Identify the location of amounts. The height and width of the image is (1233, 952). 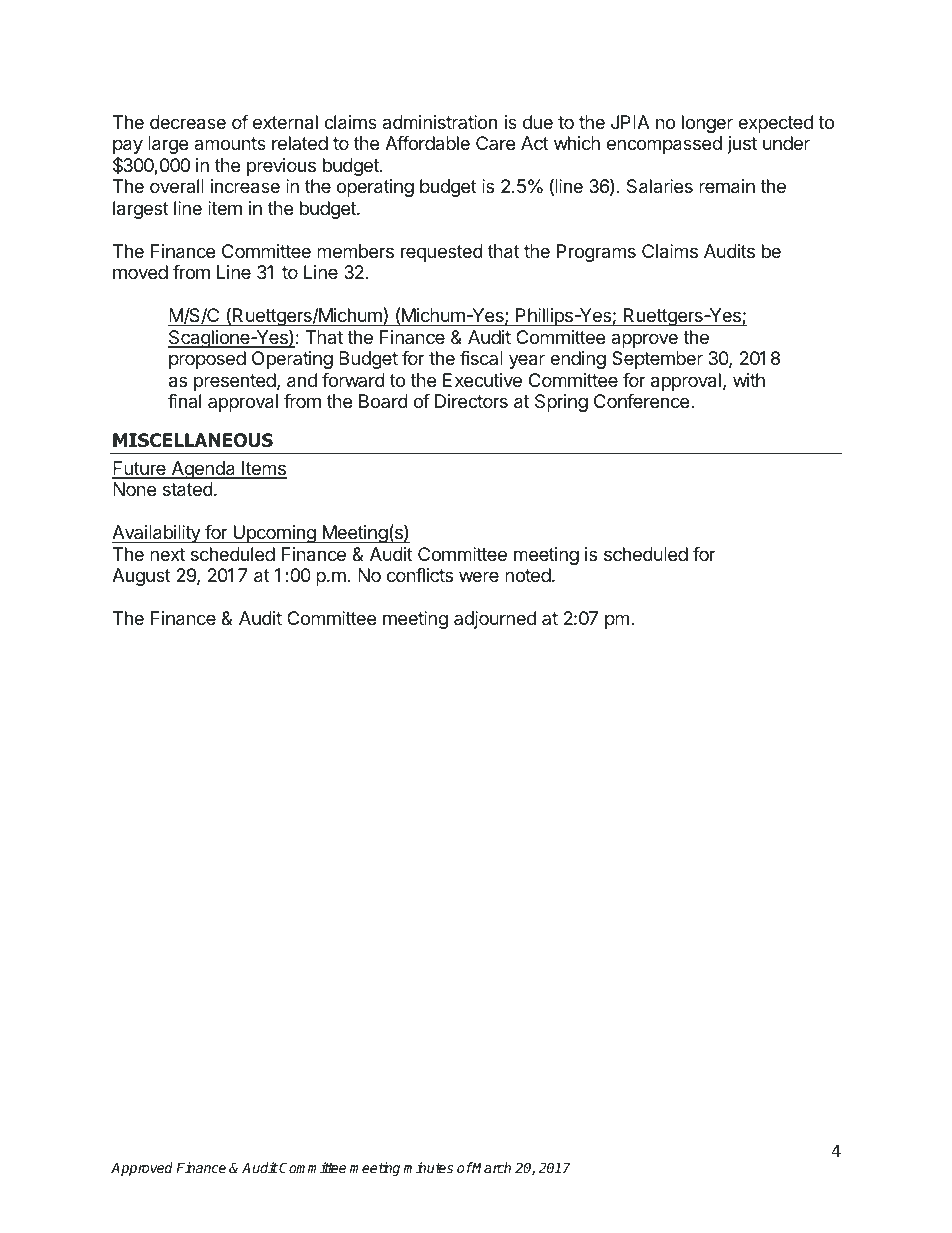
(230, 143).
